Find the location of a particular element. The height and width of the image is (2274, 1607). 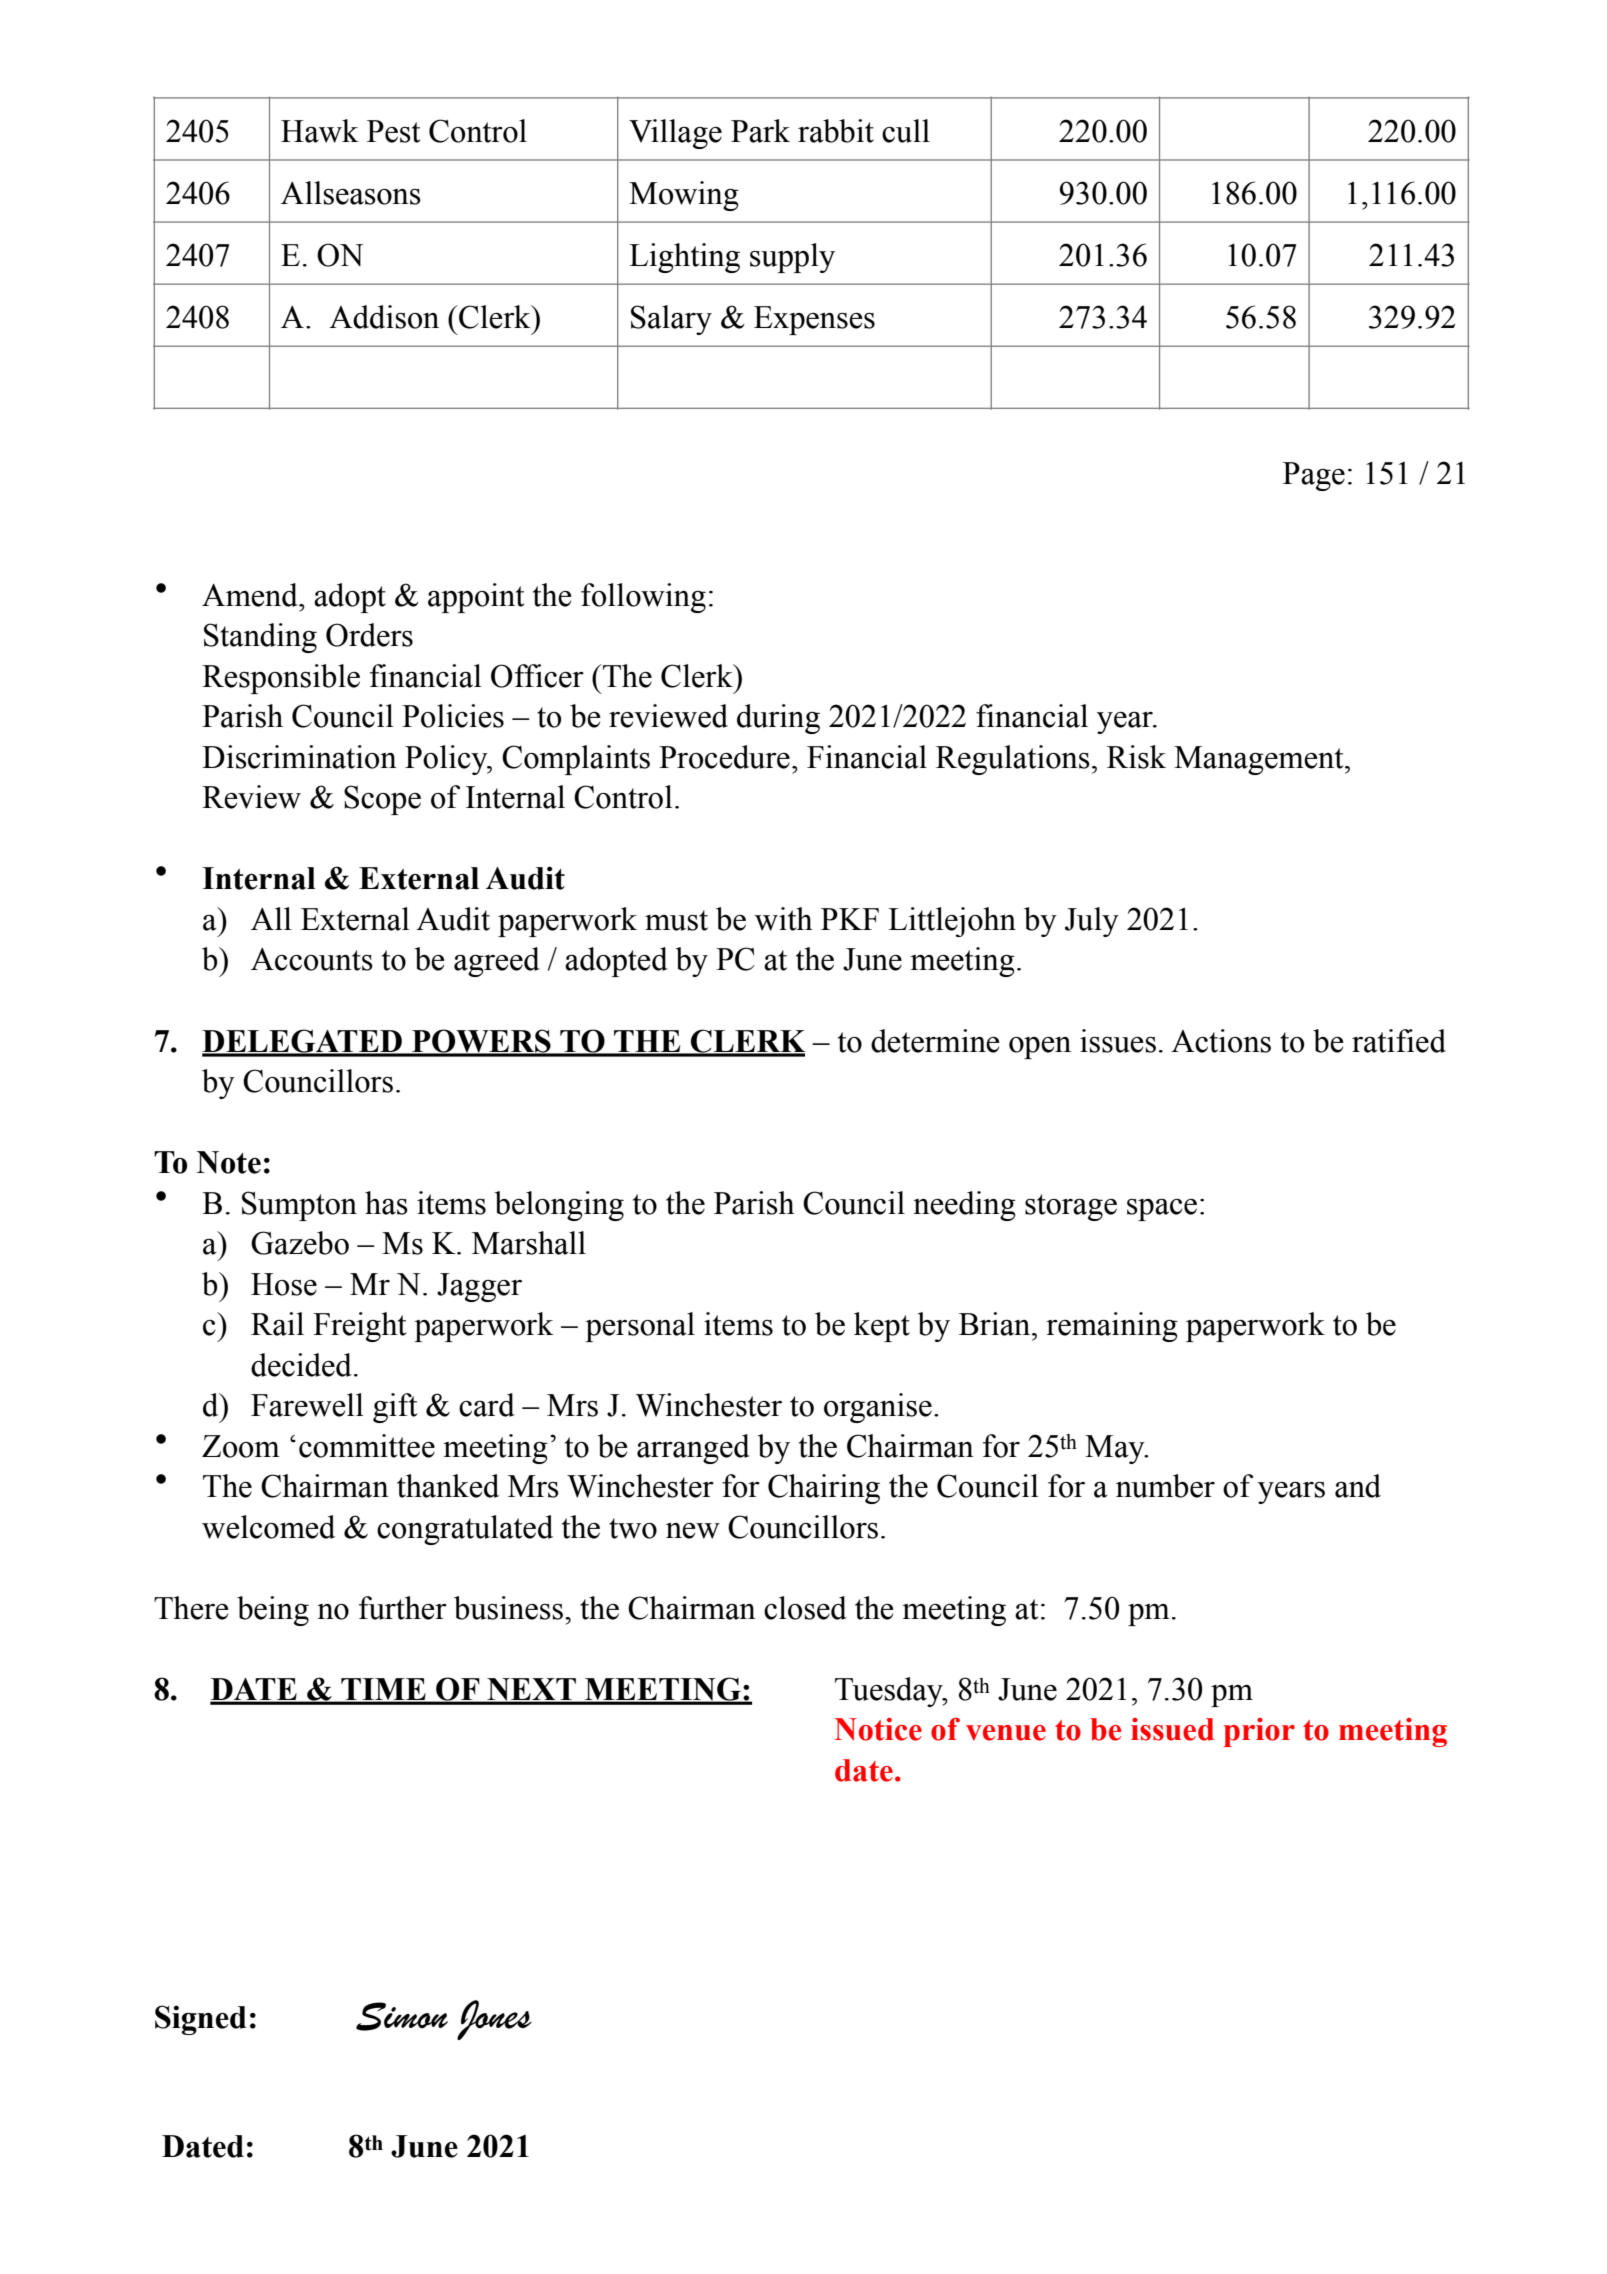

organise is located at coordinates (878, 1408).
